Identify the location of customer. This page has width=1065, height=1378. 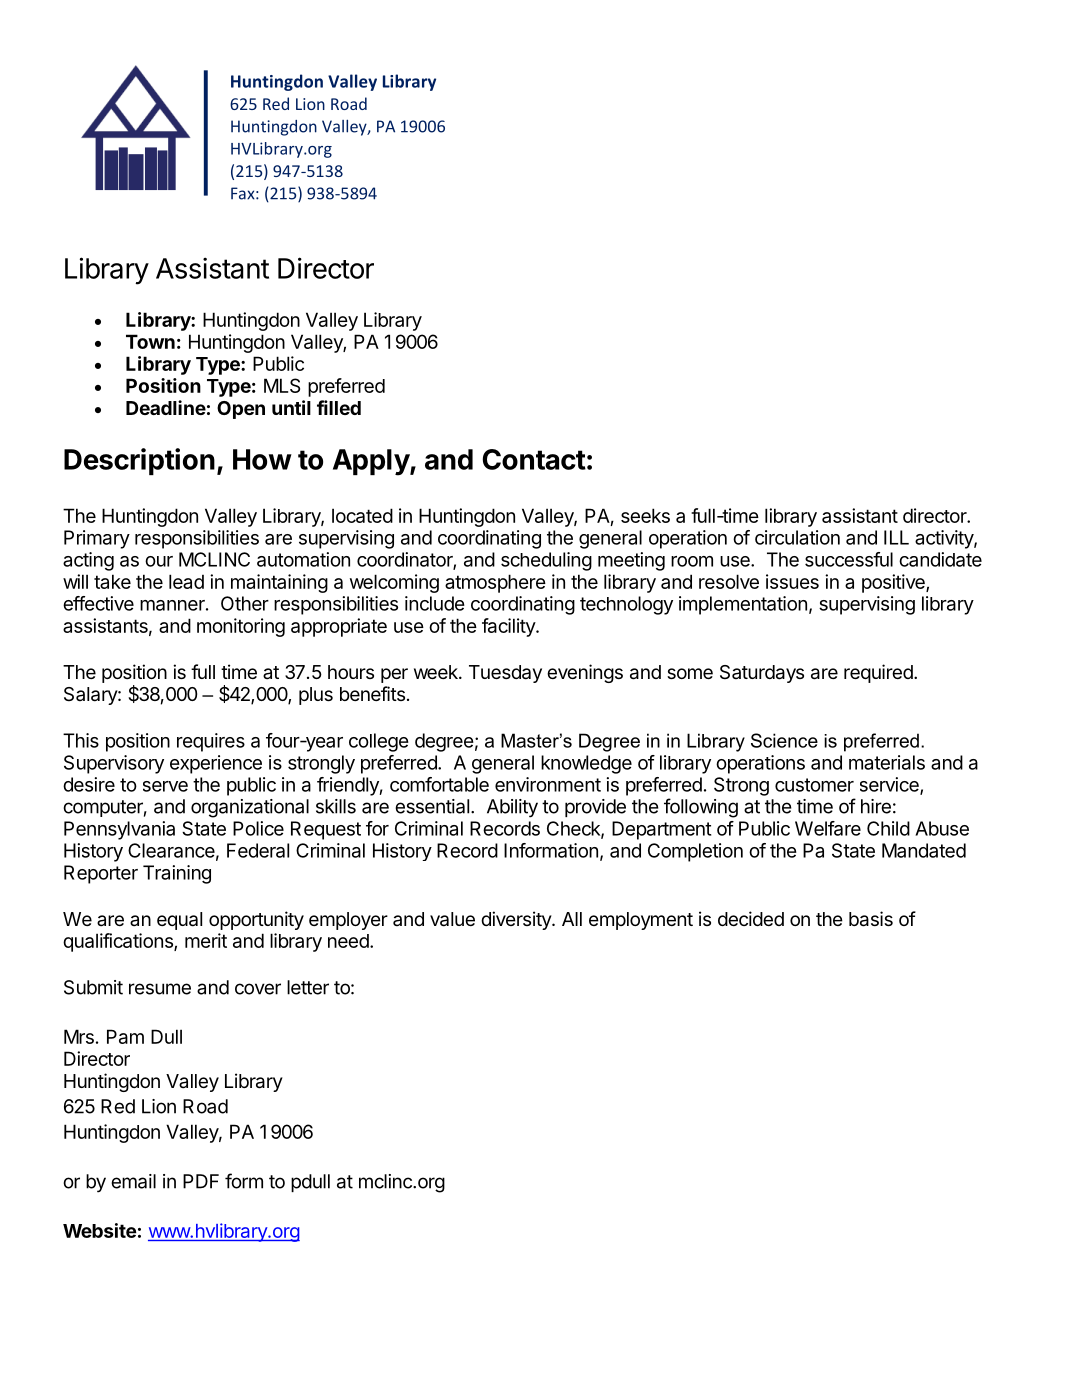
(814, 785).
